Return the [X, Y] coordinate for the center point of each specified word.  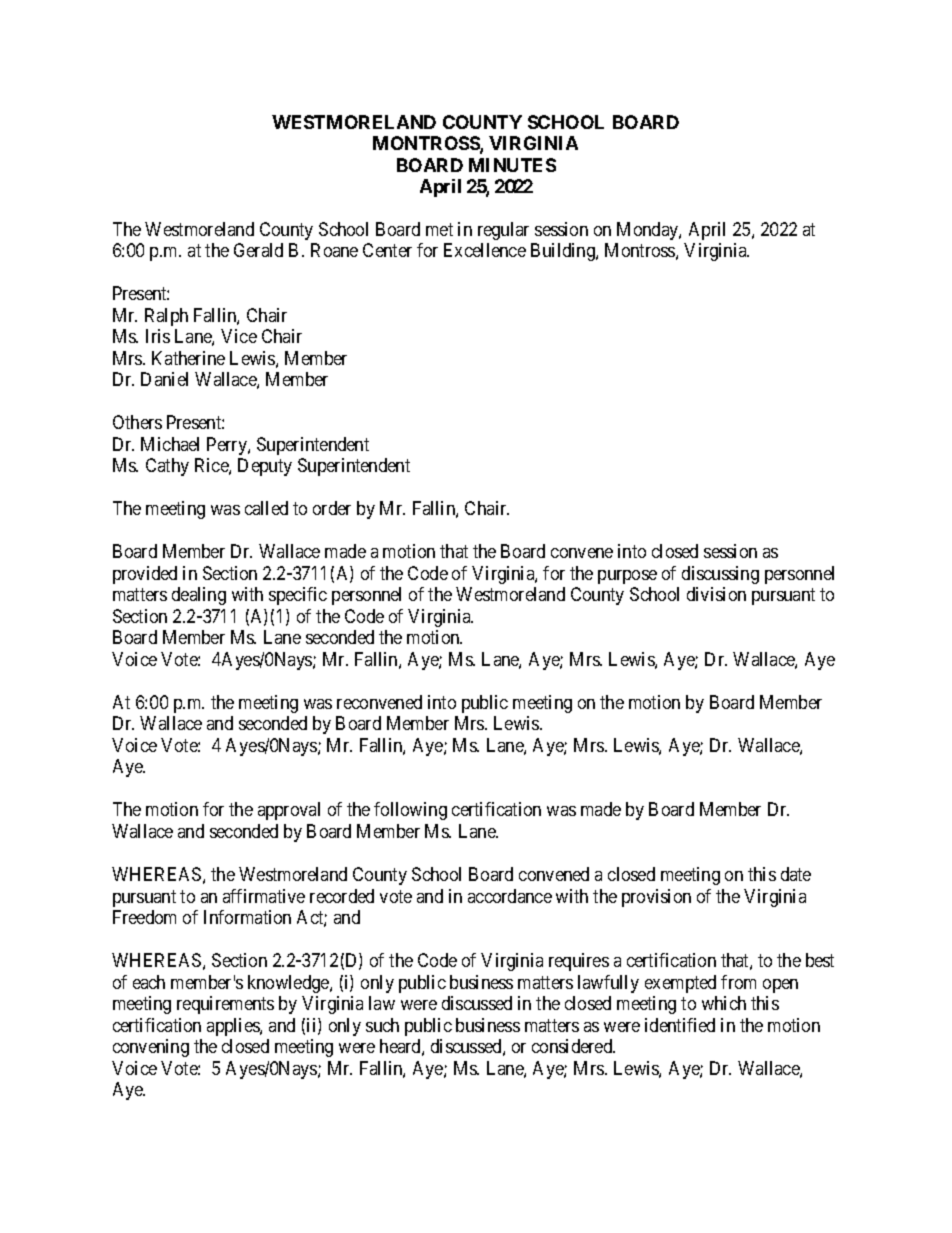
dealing [199, 596]
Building [564, 252]
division [716, 594]
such [382, 1025]
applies [234, 1027]
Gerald [258, 250]
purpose [627, 577]
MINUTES [512, 165]
